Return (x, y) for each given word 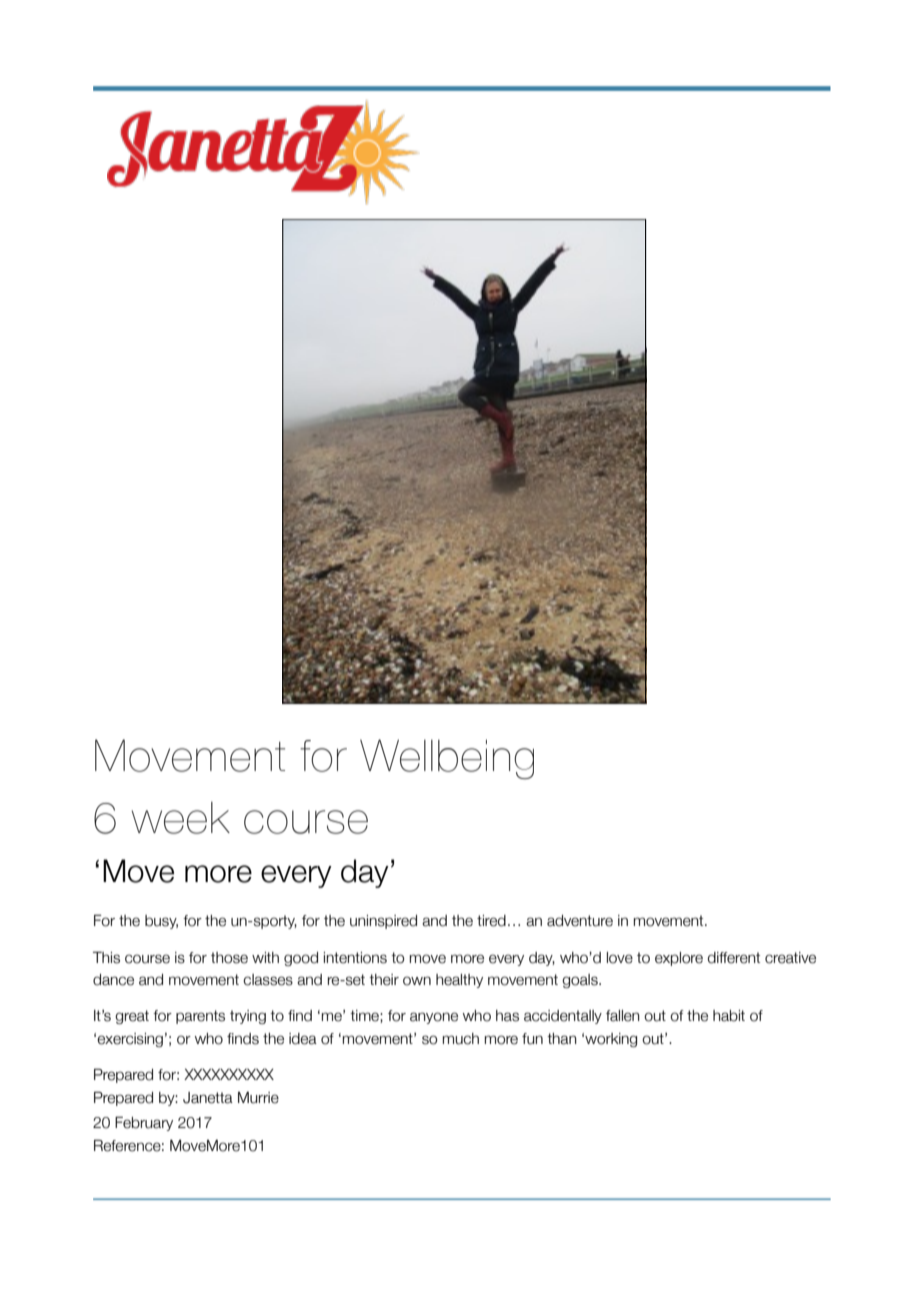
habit (729, 1016)
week (181, 818)
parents (200, 1017)
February (144, 1123)
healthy (459, 981)
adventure (580, 921)
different (734, 958)
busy (161, 922)
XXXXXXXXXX (229, 1074)
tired (491, 921)
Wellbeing (447, 759)
